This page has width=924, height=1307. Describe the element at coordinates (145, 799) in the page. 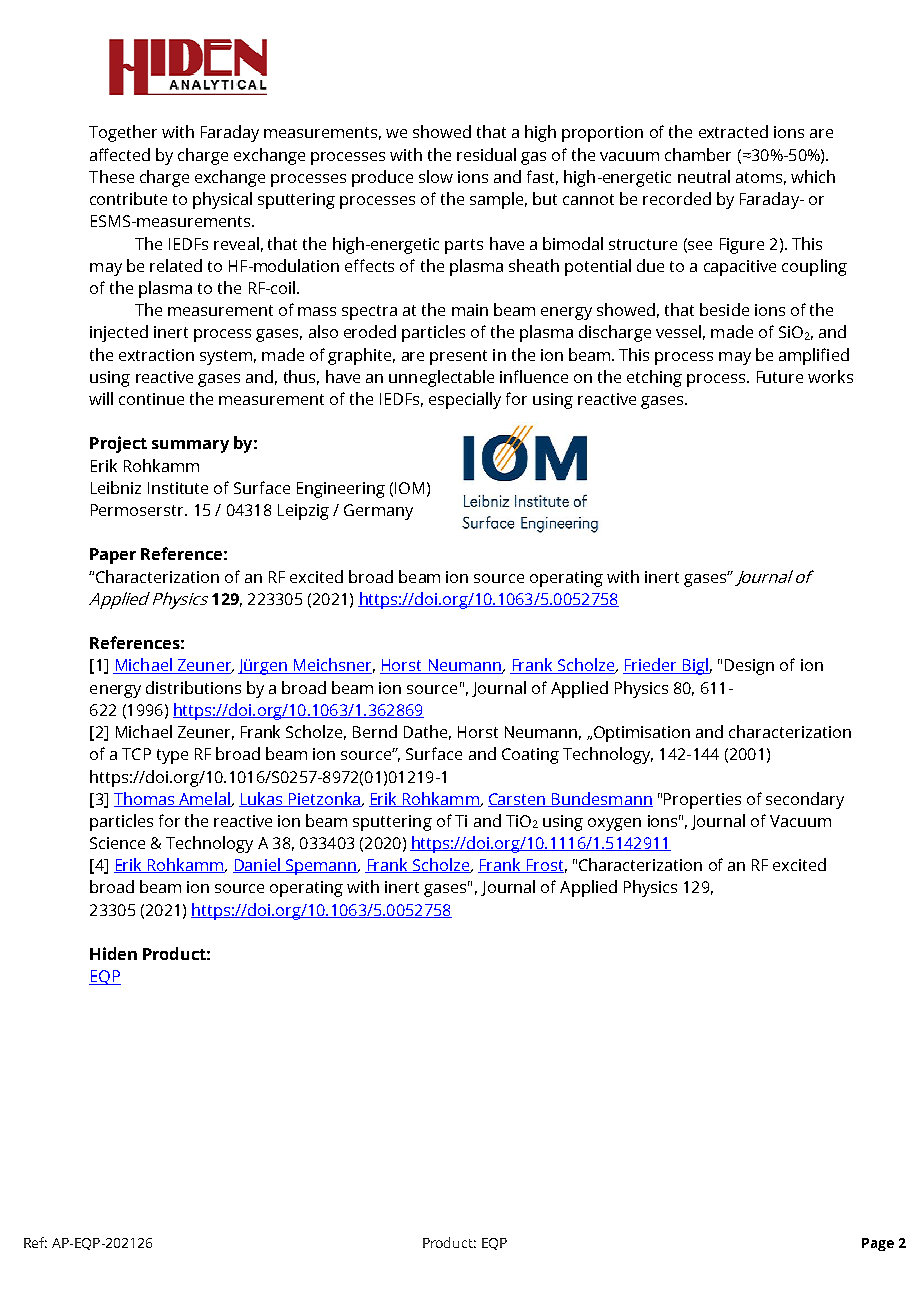

I see `Thomas` at that location.
